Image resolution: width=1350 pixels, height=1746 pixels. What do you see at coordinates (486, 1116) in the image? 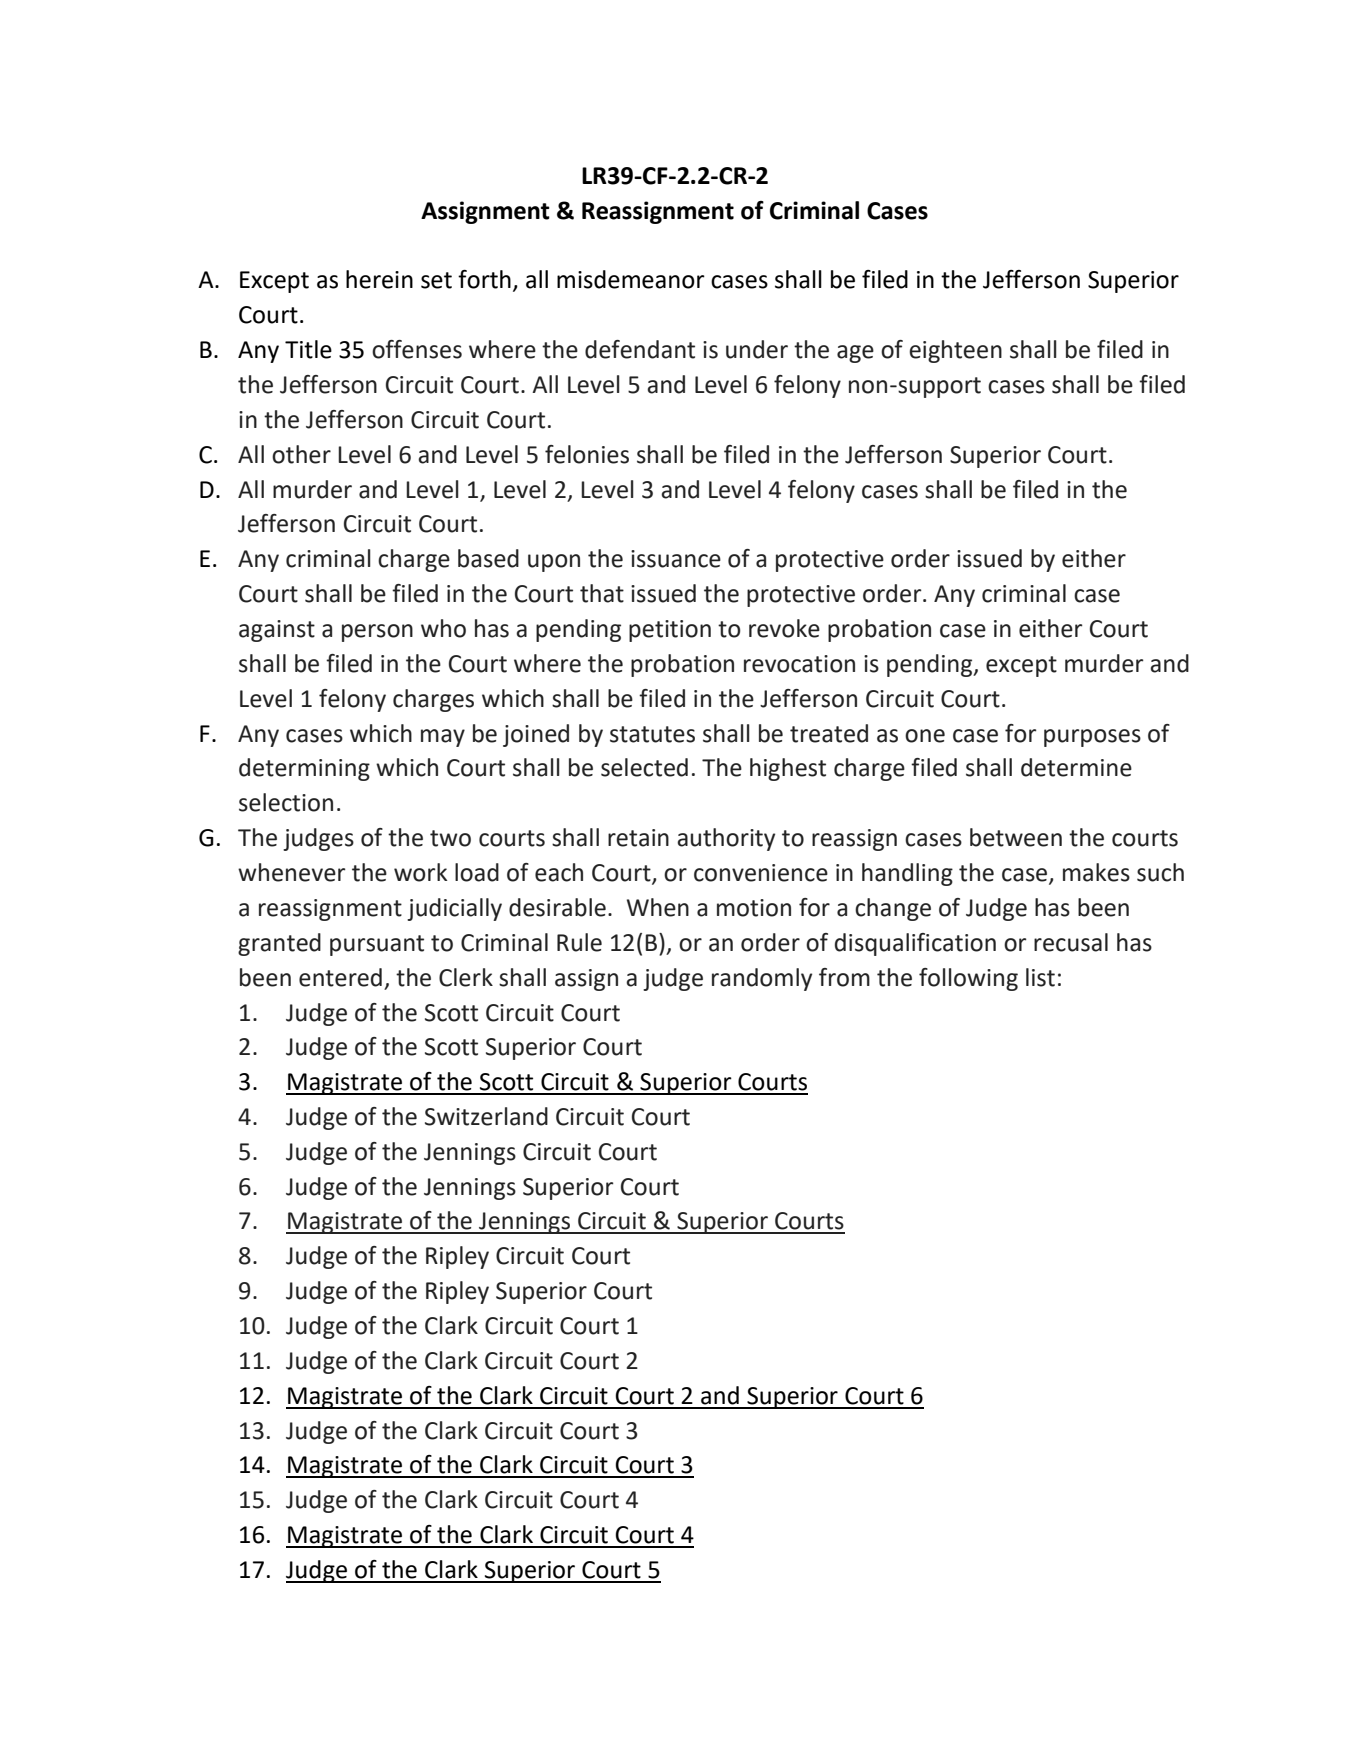
I see `Switzerland` at bounding box center [486, 1116].
